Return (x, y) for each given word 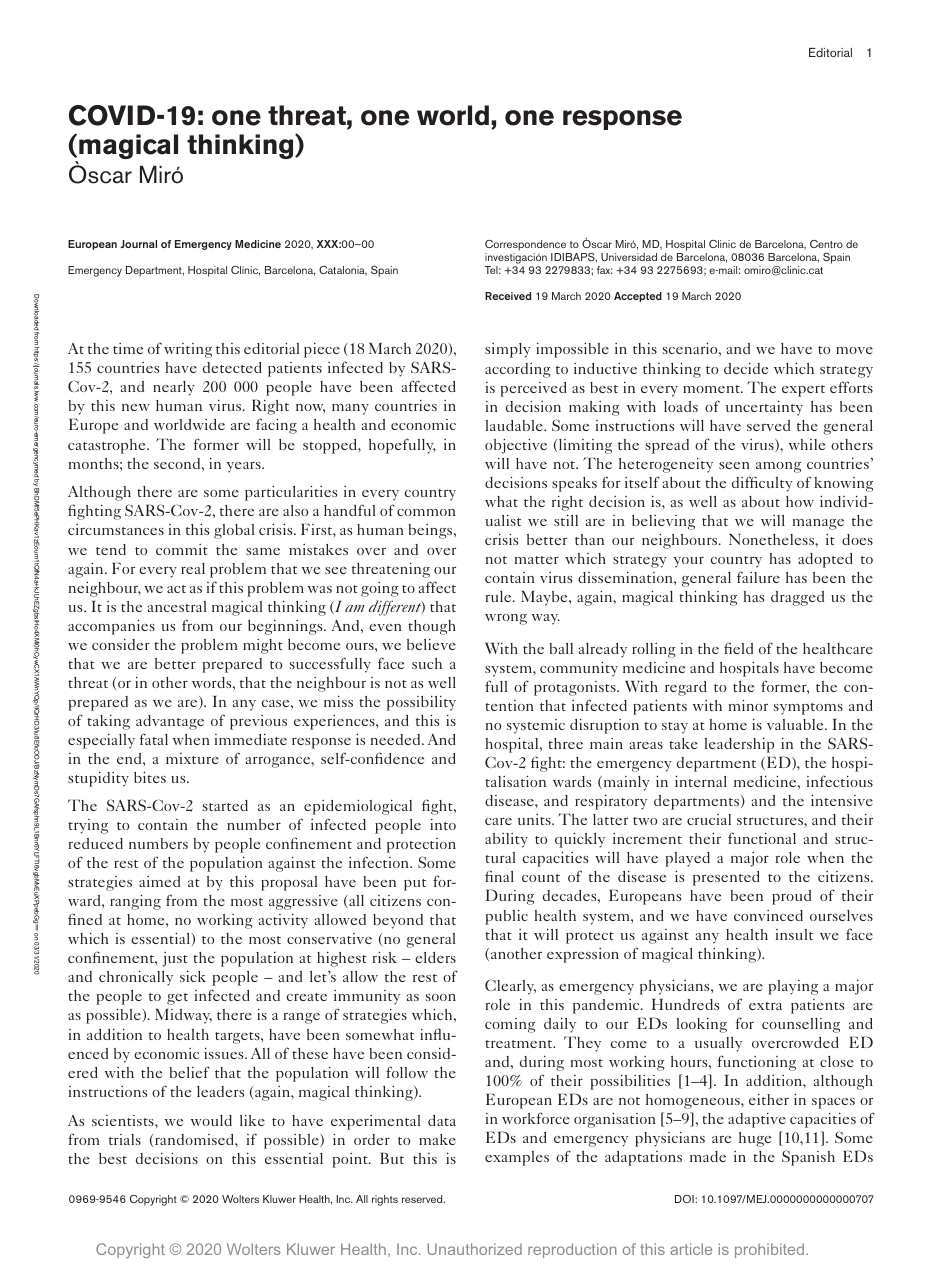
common (426, 512)
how (800, 501)
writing (188, 350)
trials (125, 1139)
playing (793, 987)
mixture (192, 758)
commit (182, 549)
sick (193, 976)
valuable (796, 724)
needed (397, 739)
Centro (826, 244)
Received (508, 296)
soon (441, 997)
